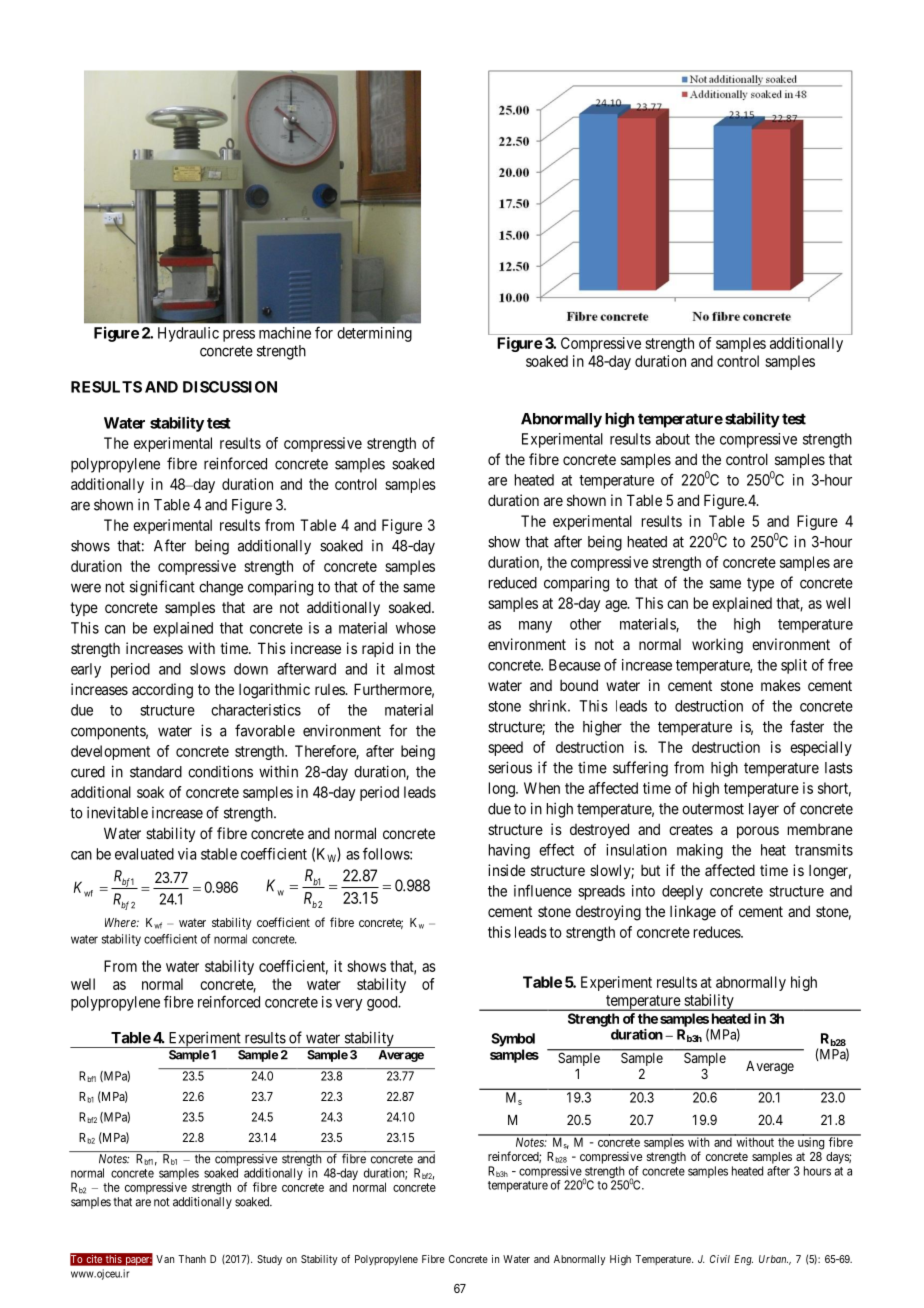  I want to click on determining, so click(374, 334).
